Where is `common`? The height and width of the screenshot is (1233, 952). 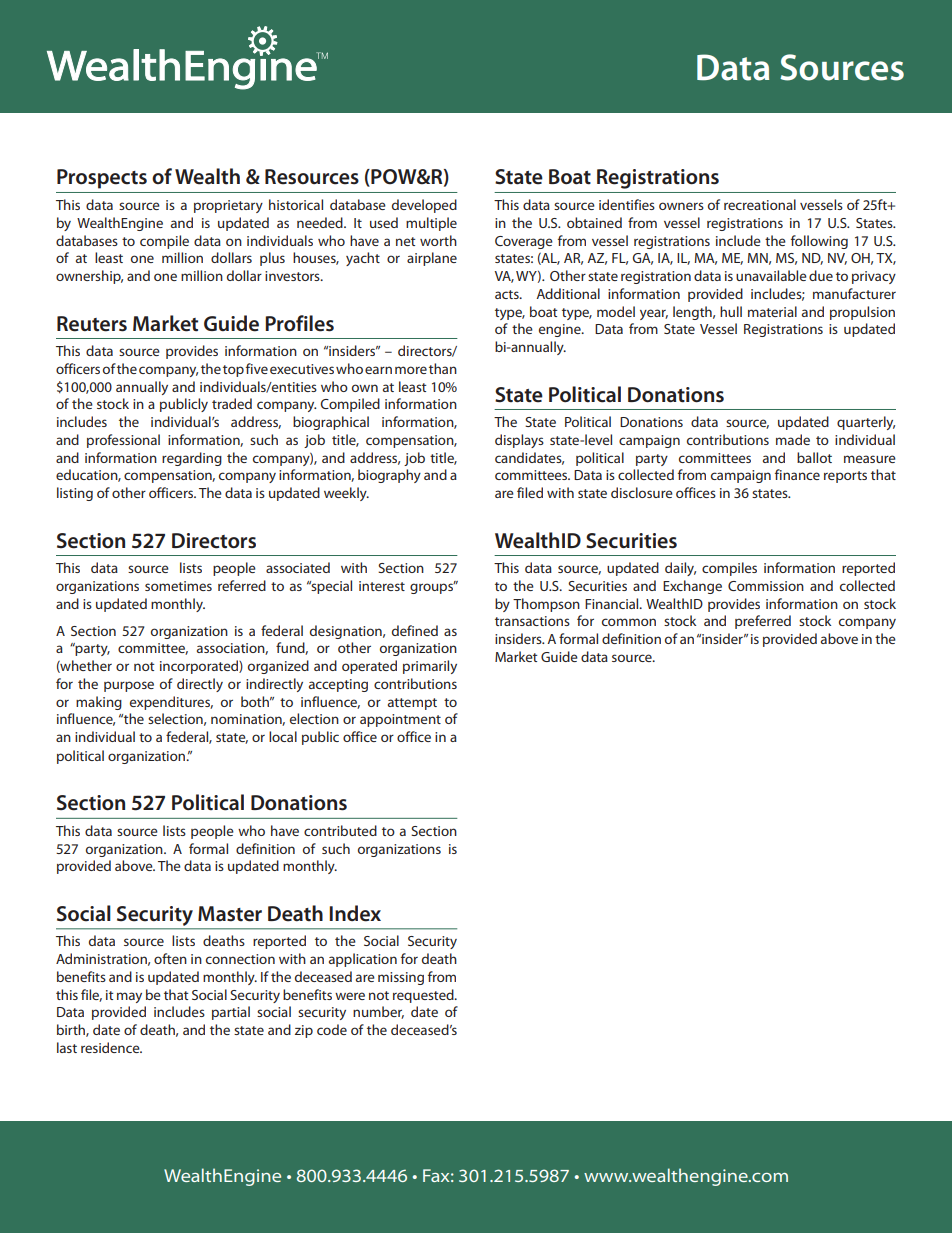
common is located at coordinates (629, 622).
